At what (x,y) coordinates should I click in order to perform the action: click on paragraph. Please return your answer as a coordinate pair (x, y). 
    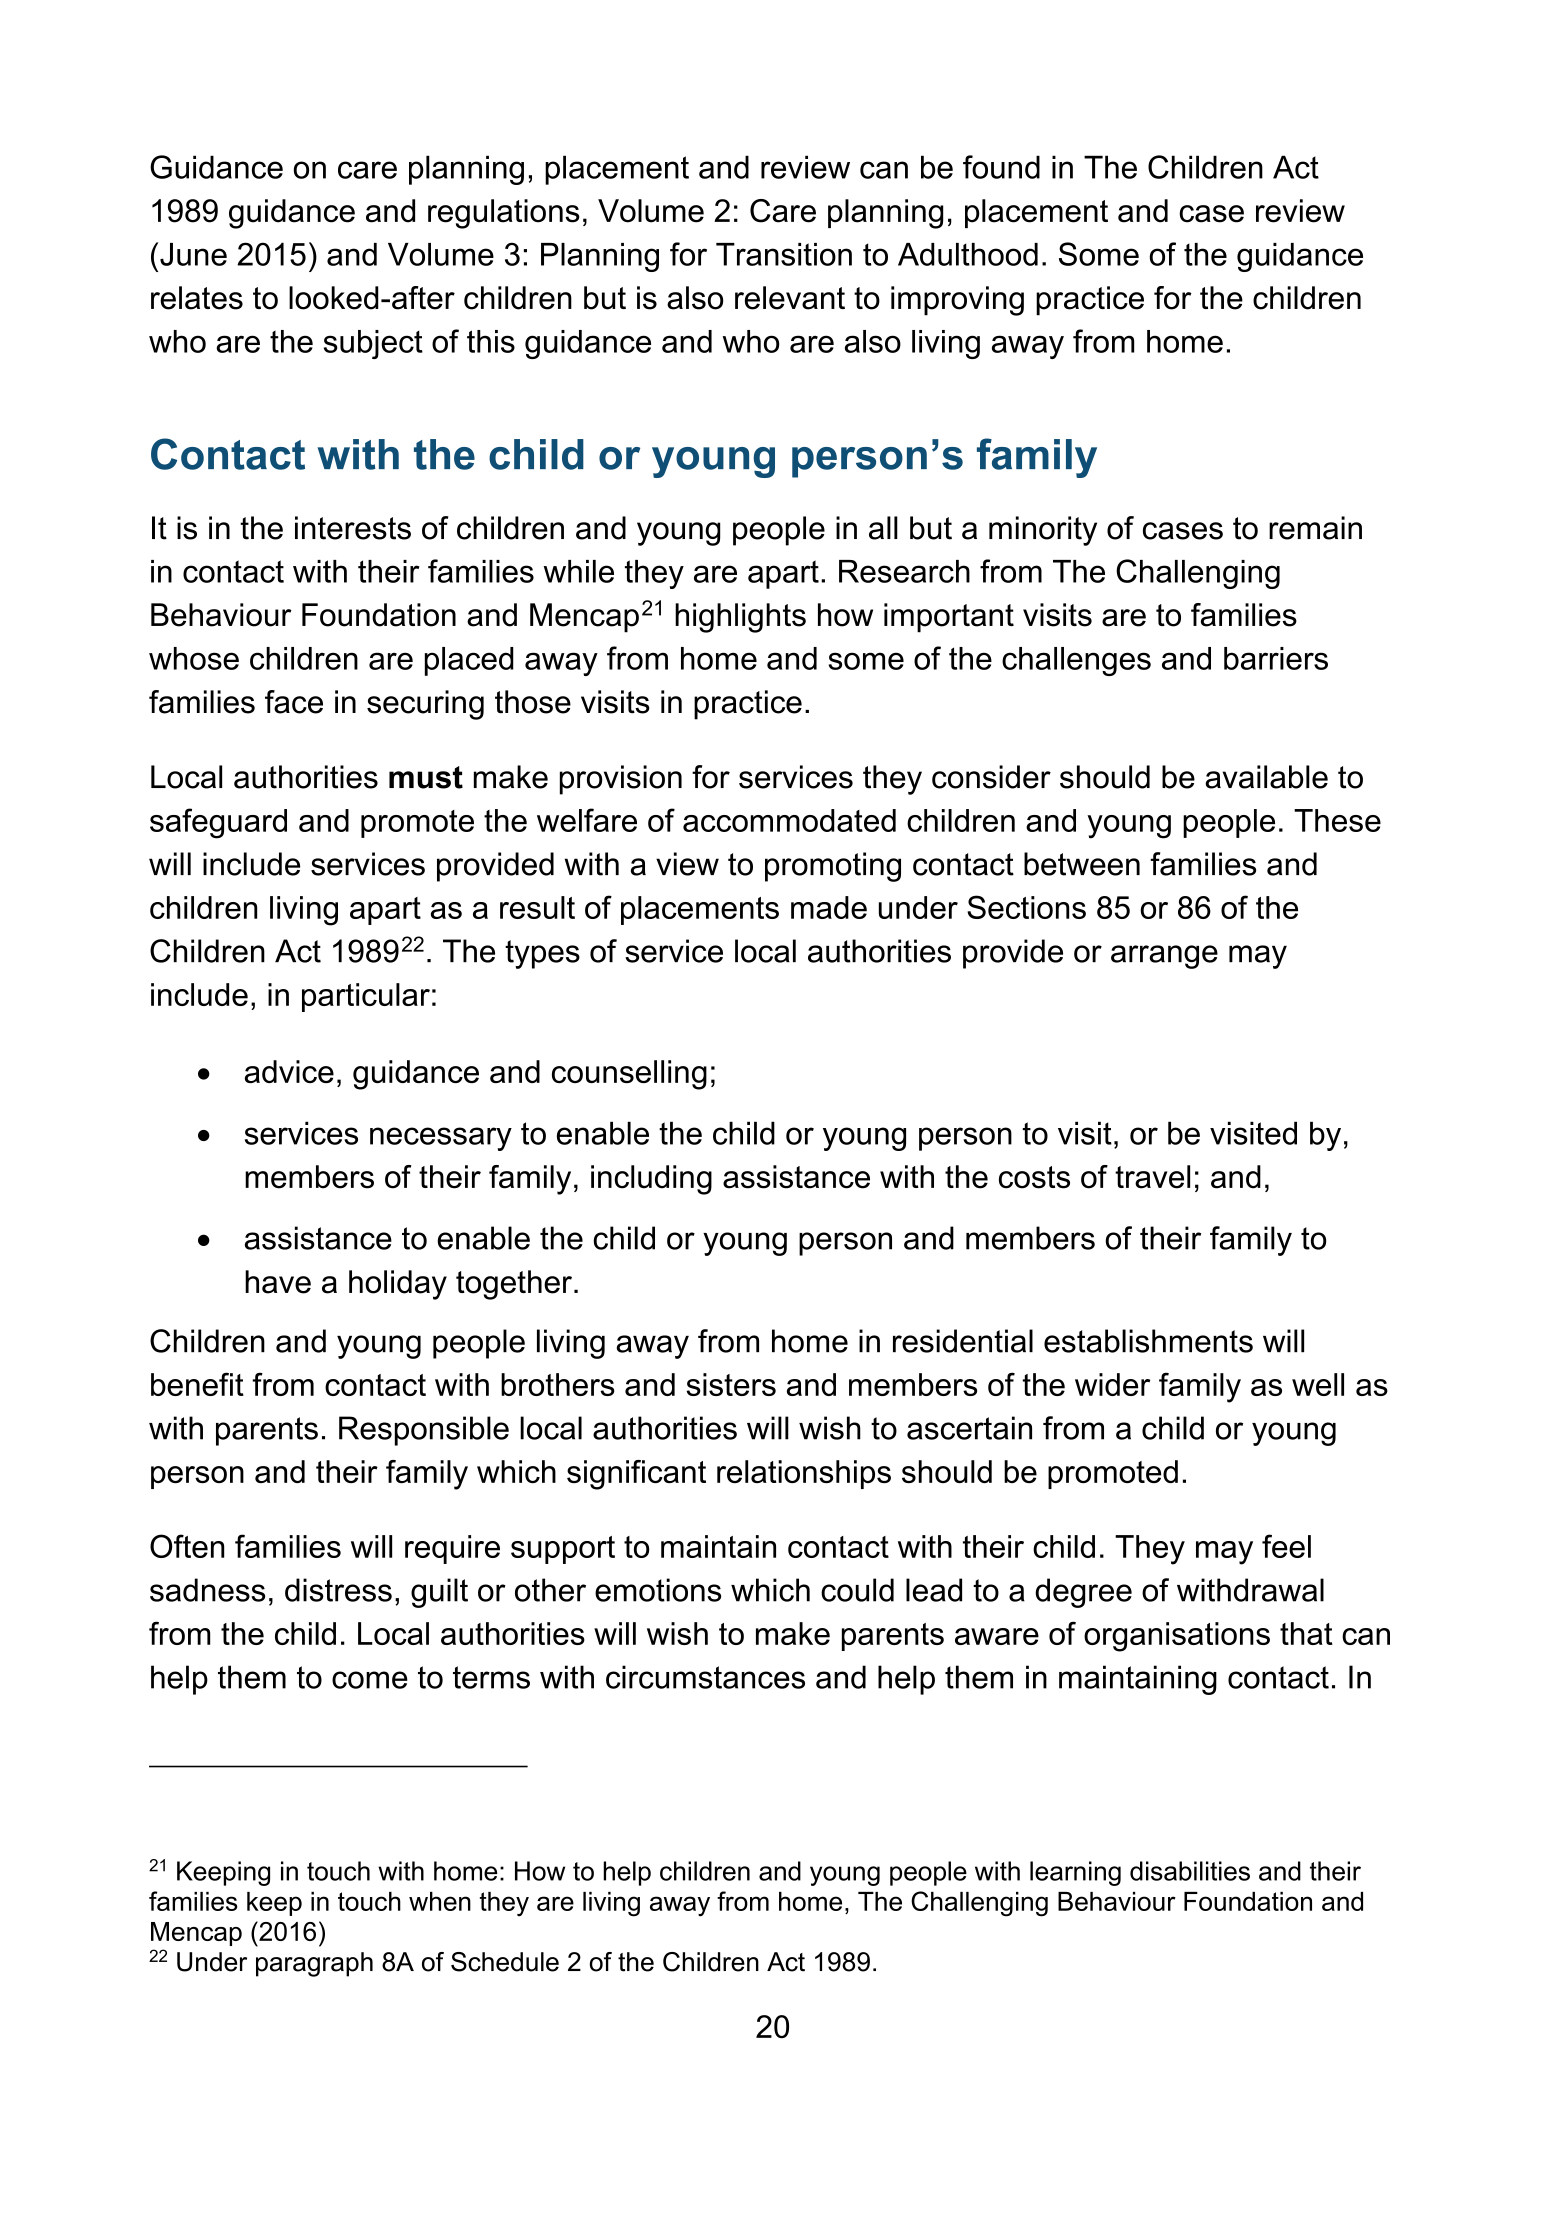
    Looking at the image, I should click on (314, 1964).
